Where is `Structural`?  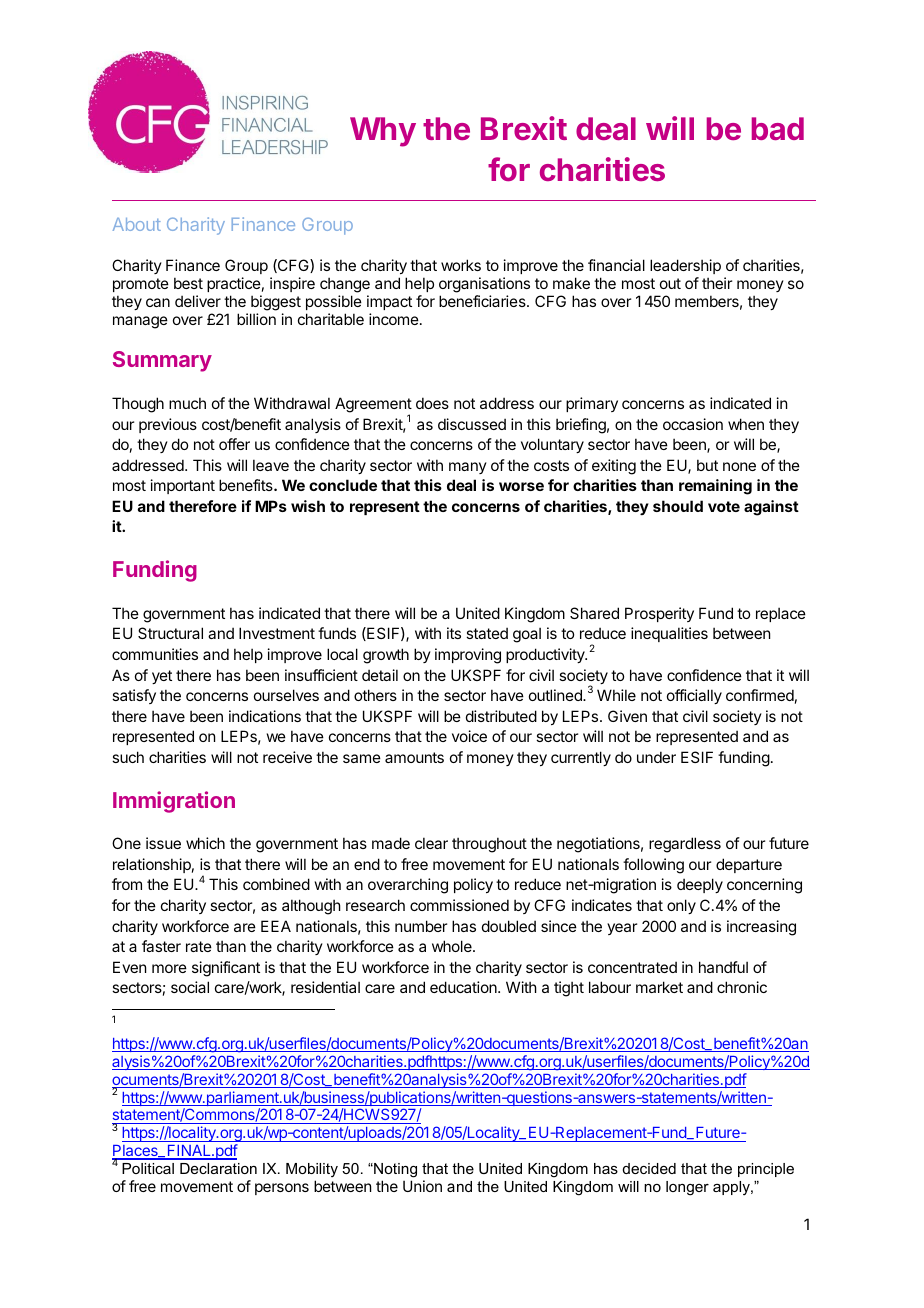
Structural is located at coordinates (170, 633).
